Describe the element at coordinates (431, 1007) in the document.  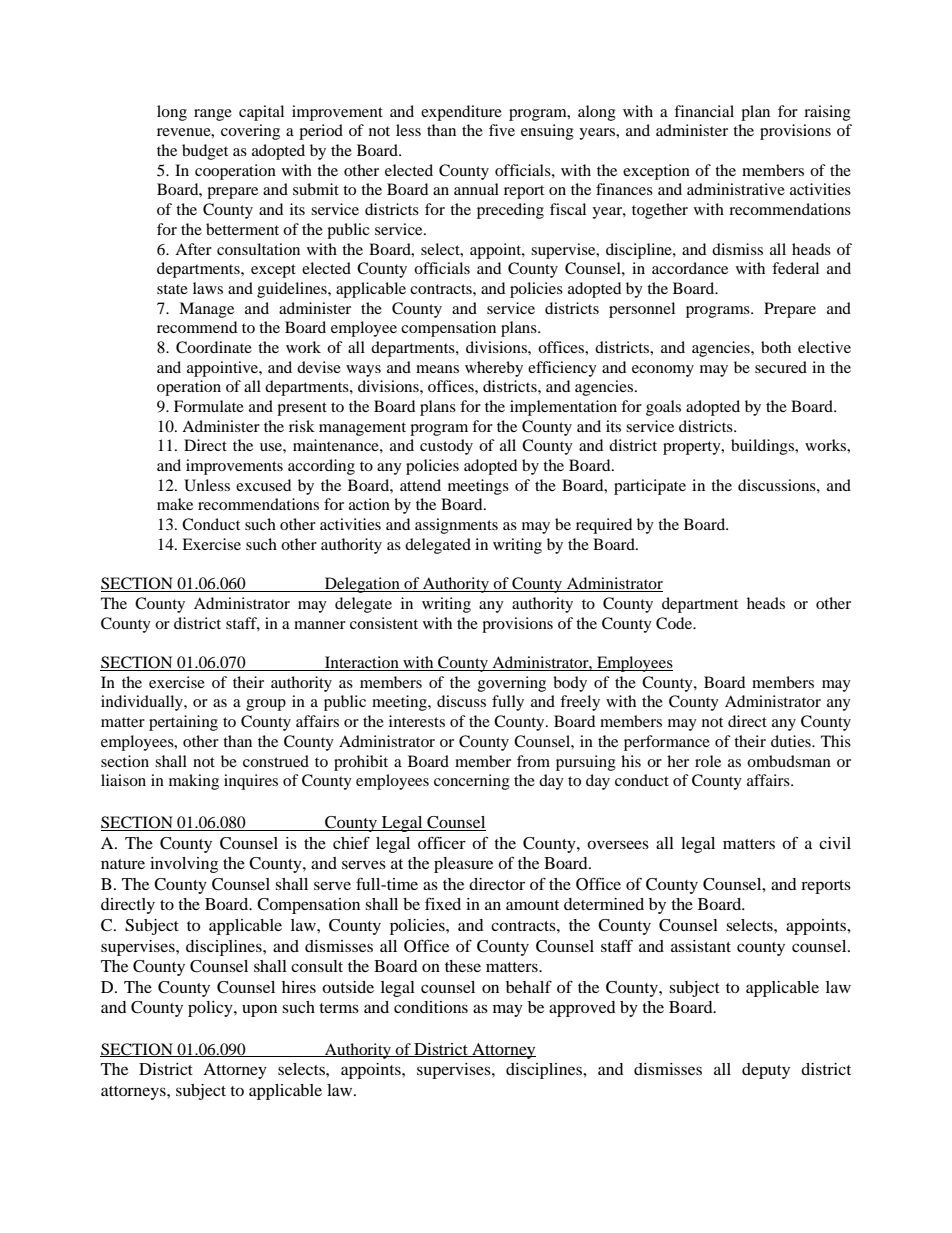
I see `conditions` at that location.
